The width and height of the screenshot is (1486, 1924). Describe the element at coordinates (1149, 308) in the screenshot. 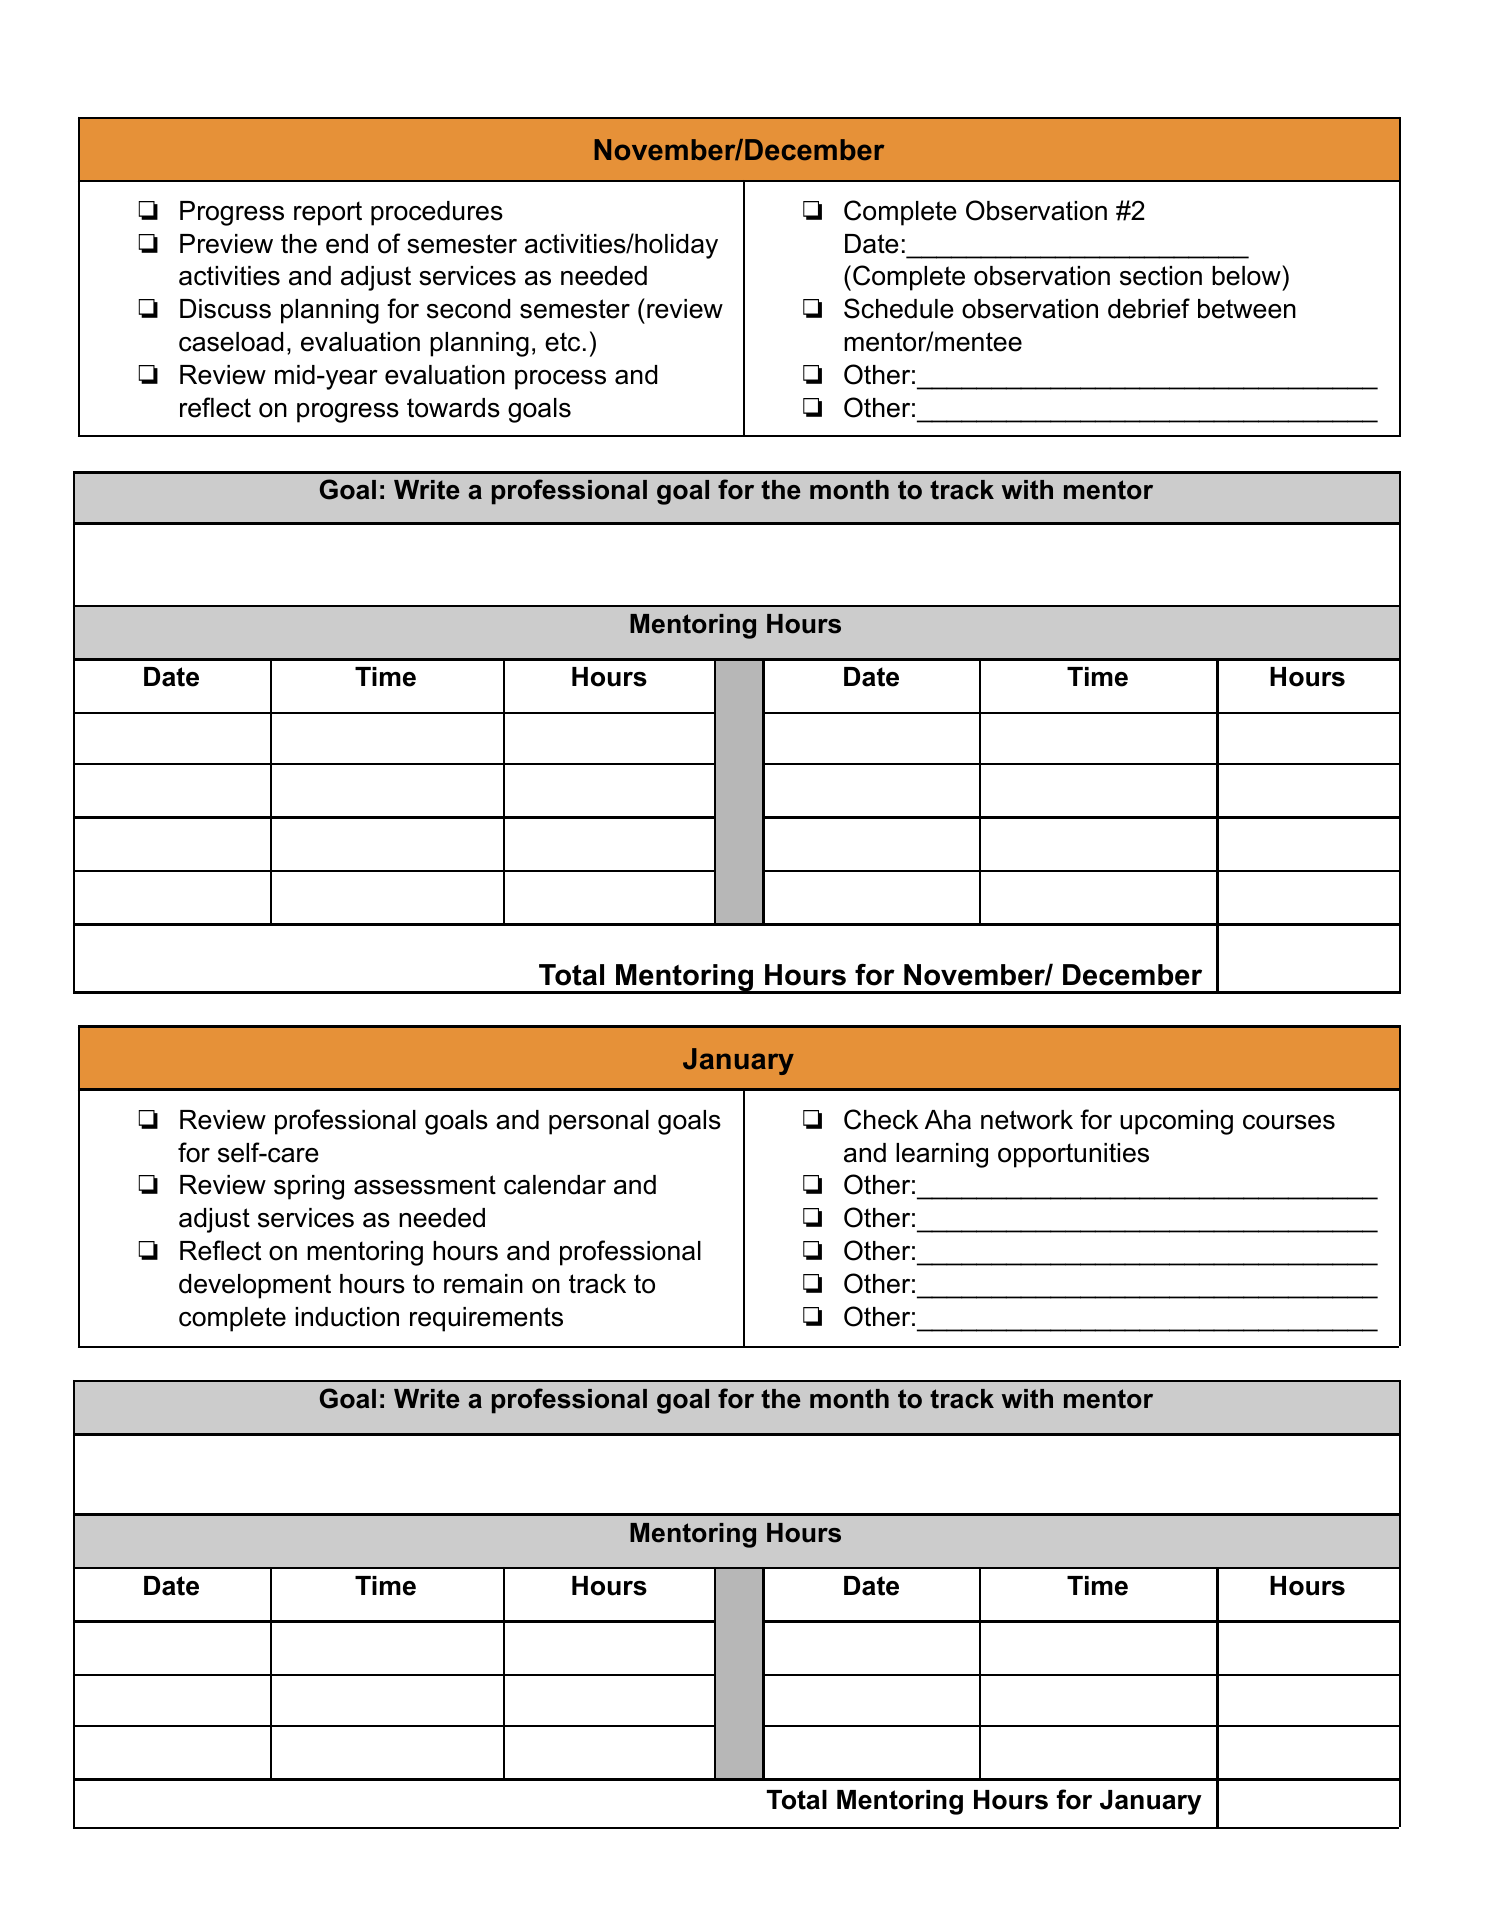

I see `debrief` at that location.
